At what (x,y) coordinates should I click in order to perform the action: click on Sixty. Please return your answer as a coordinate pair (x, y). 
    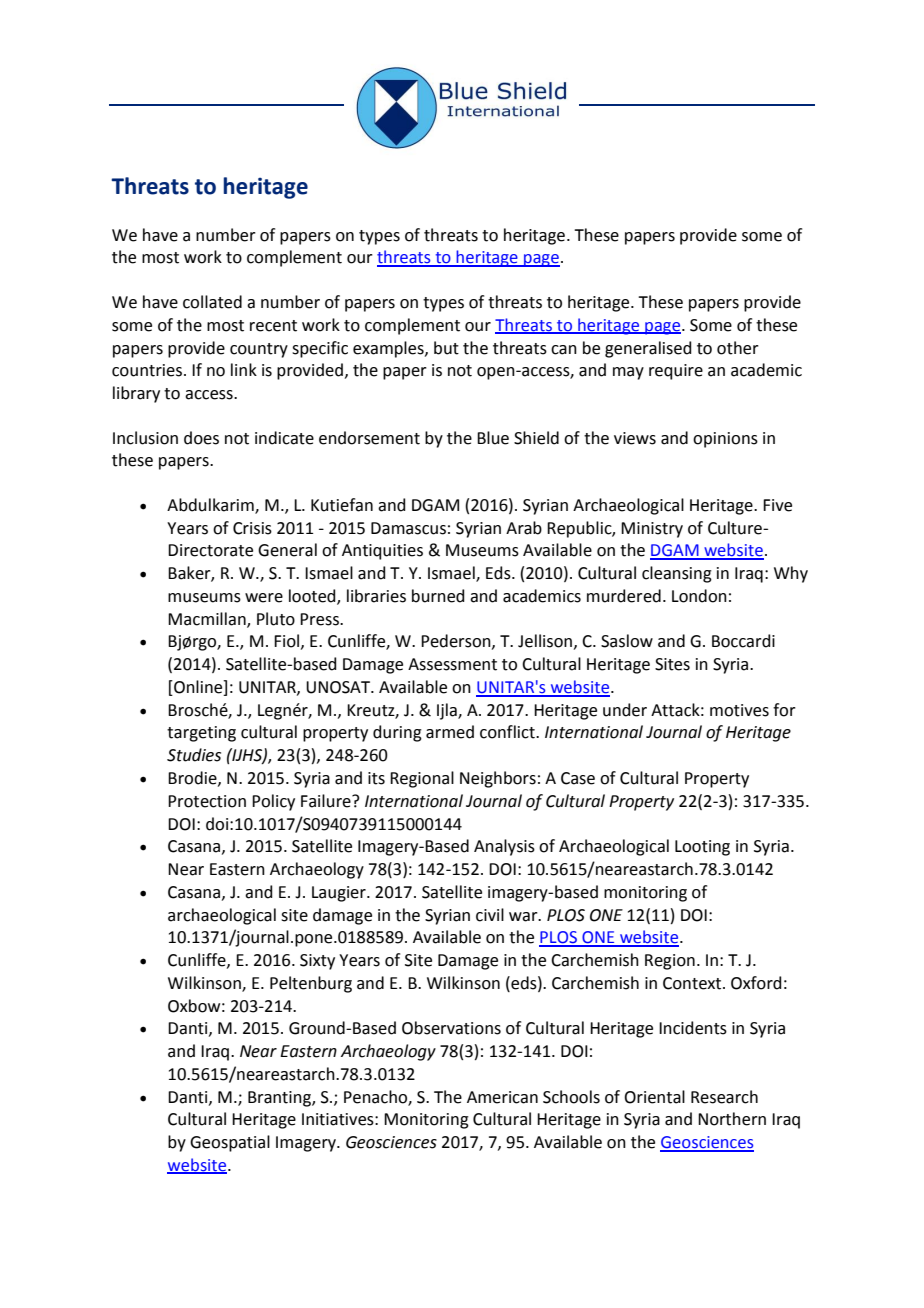
    Looking at the image, I should click on (317, 962).
